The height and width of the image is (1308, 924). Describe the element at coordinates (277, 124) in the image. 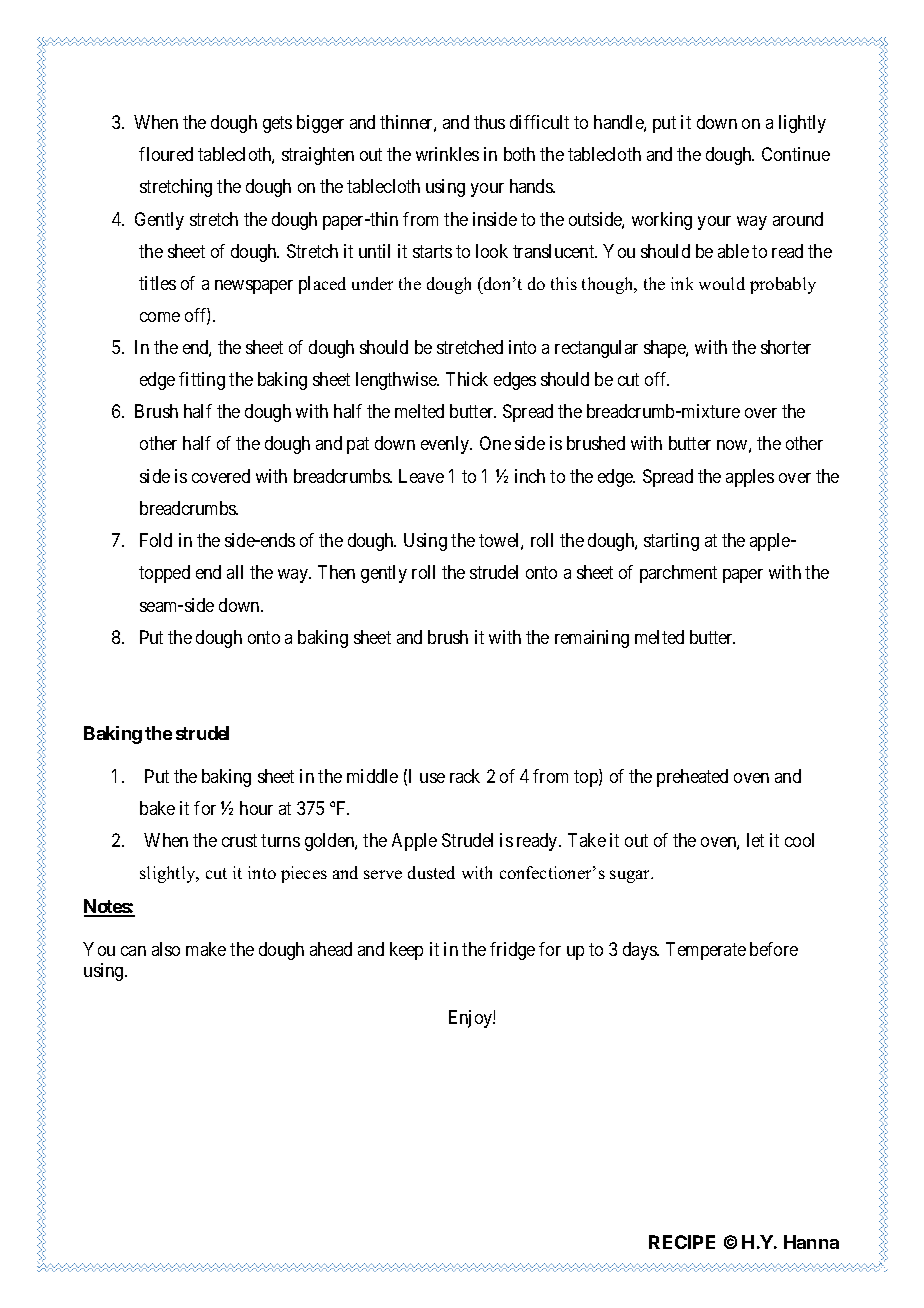

I see `gets` at that location.
